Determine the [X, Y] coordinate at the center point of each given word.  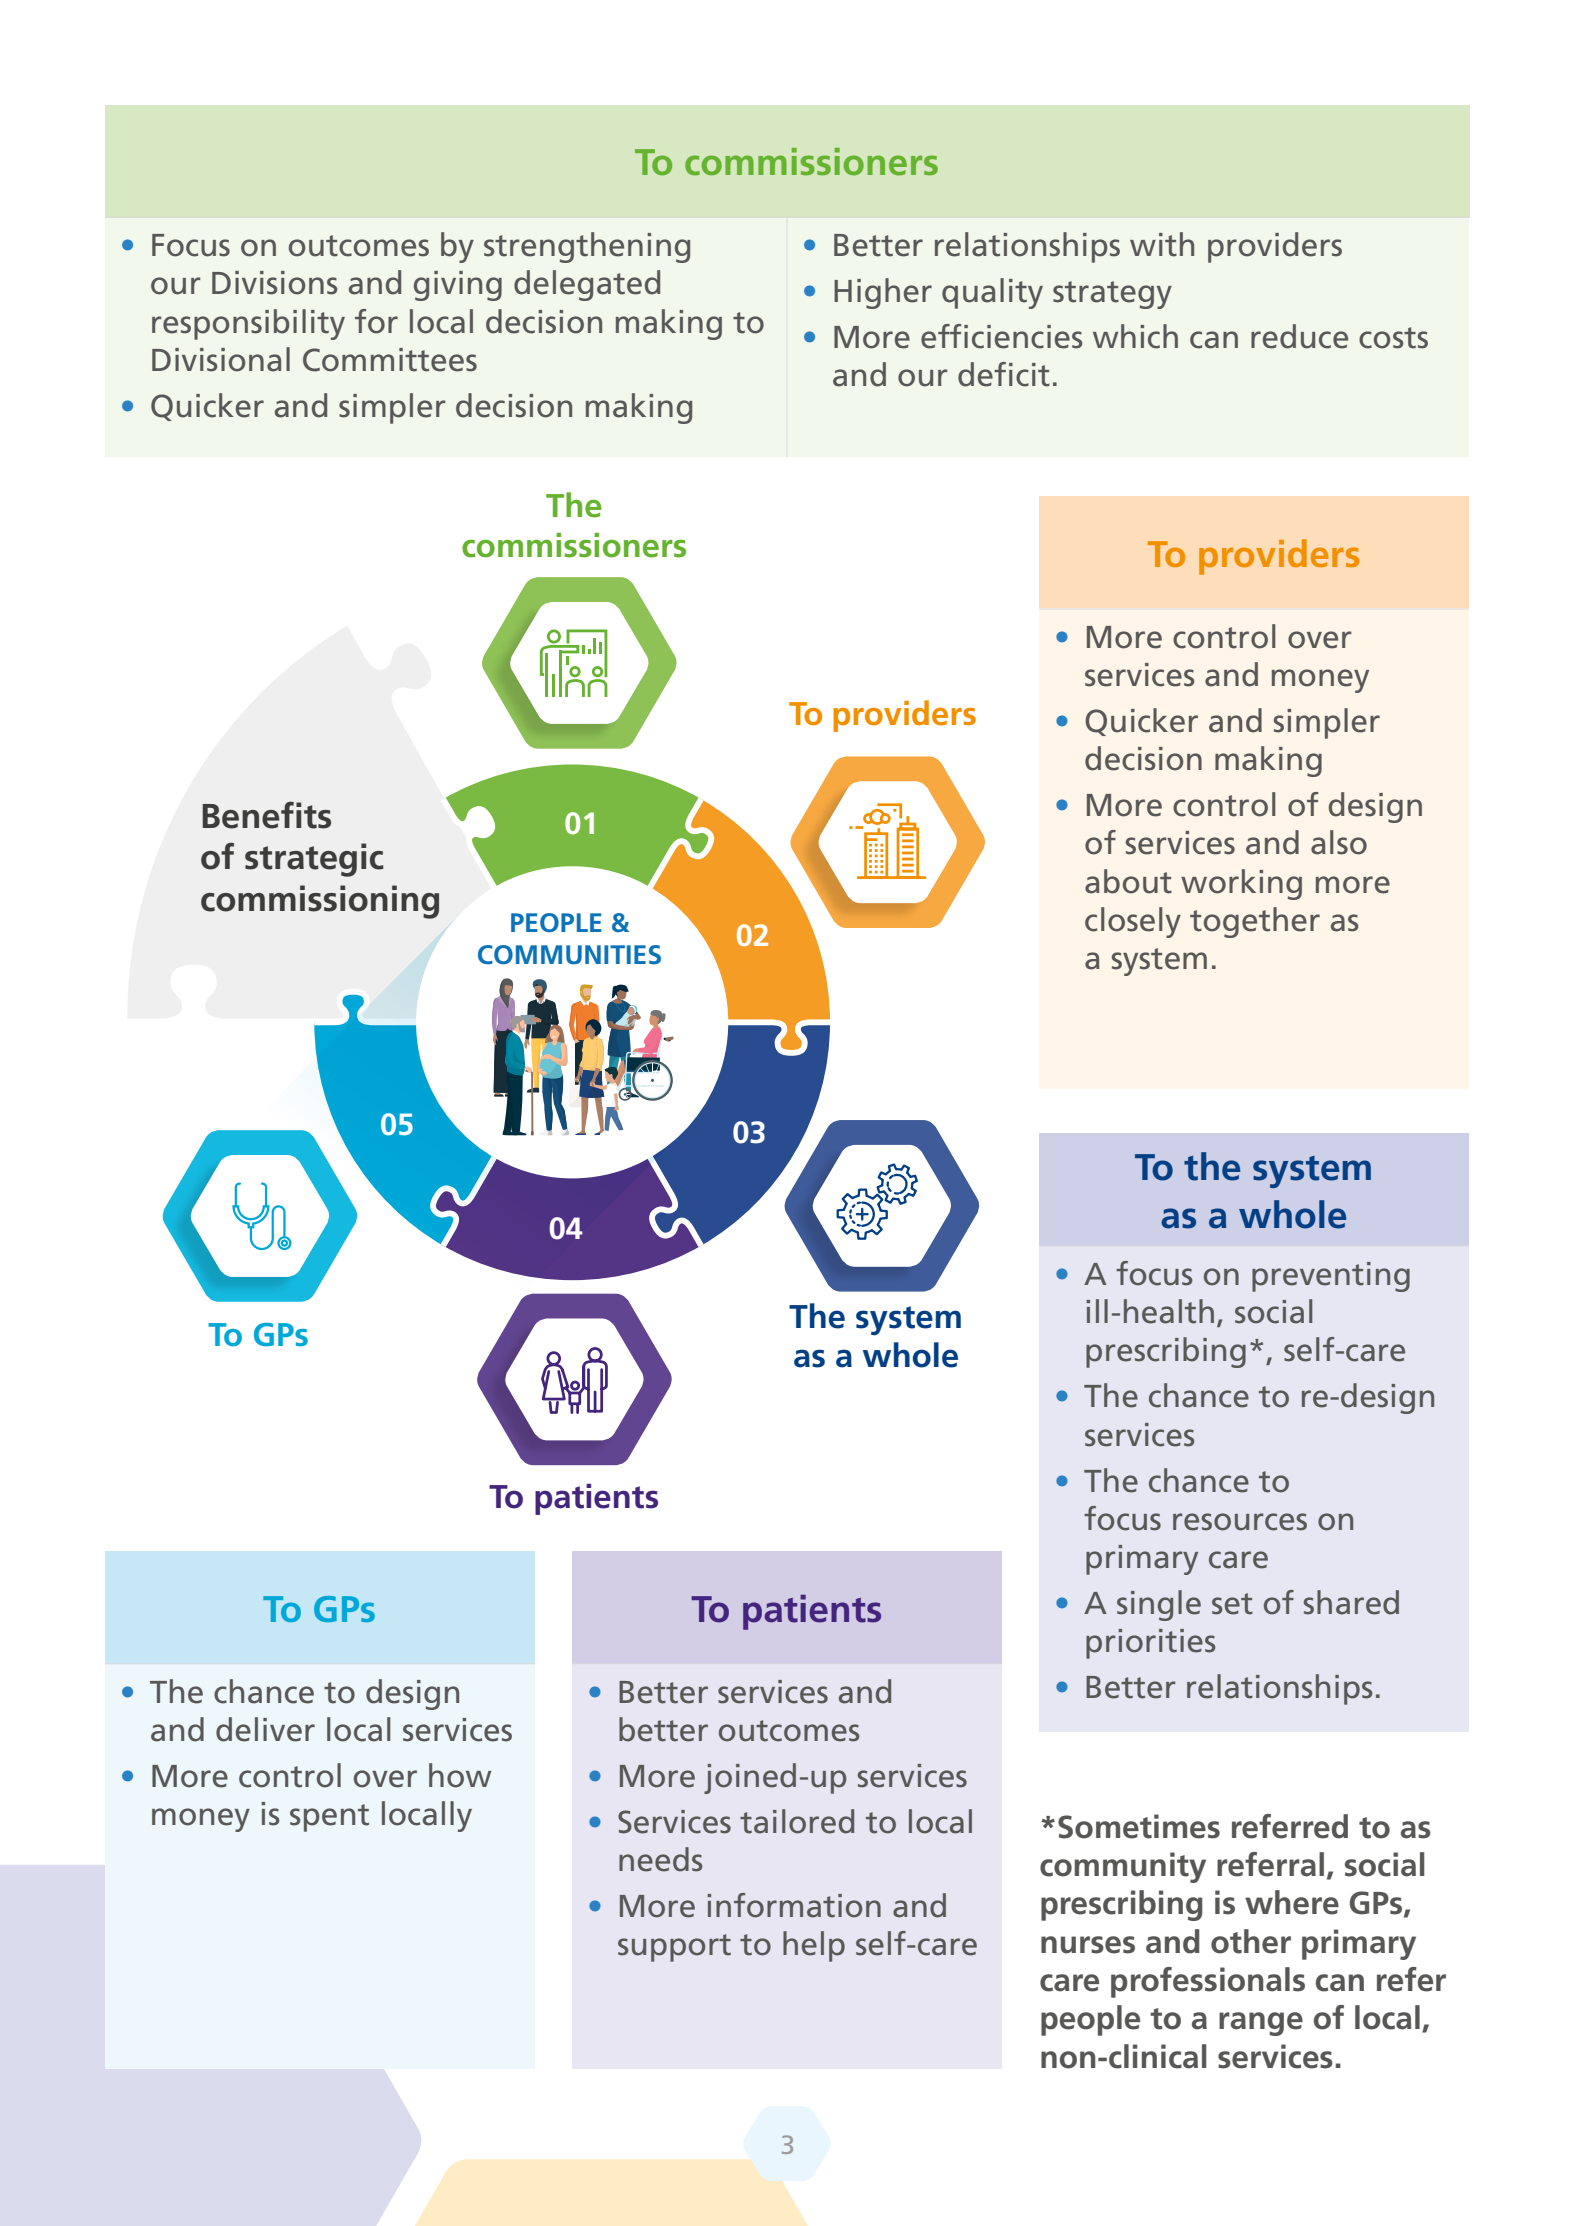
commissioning [320, 902]
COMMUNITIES [569, 955]
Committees [390, 360]
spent [329, 1818]
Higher [883, 293]
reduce [1299, 336]
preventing [1331, 1277]
